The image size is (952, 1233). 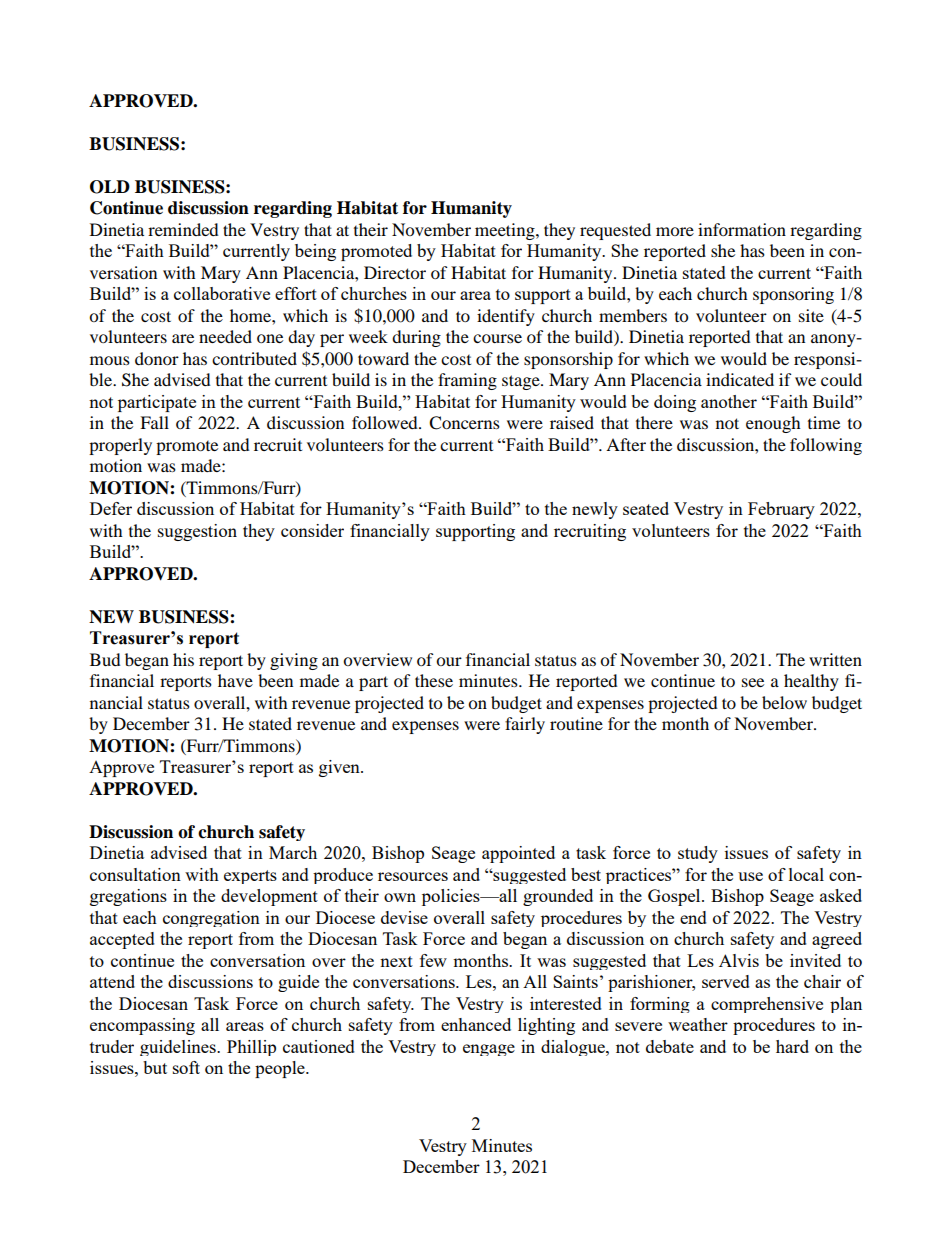 What do you see at coordinates (792, 1046) in the screenshot?
I see `hard` at bounding box center [792, 1046].
